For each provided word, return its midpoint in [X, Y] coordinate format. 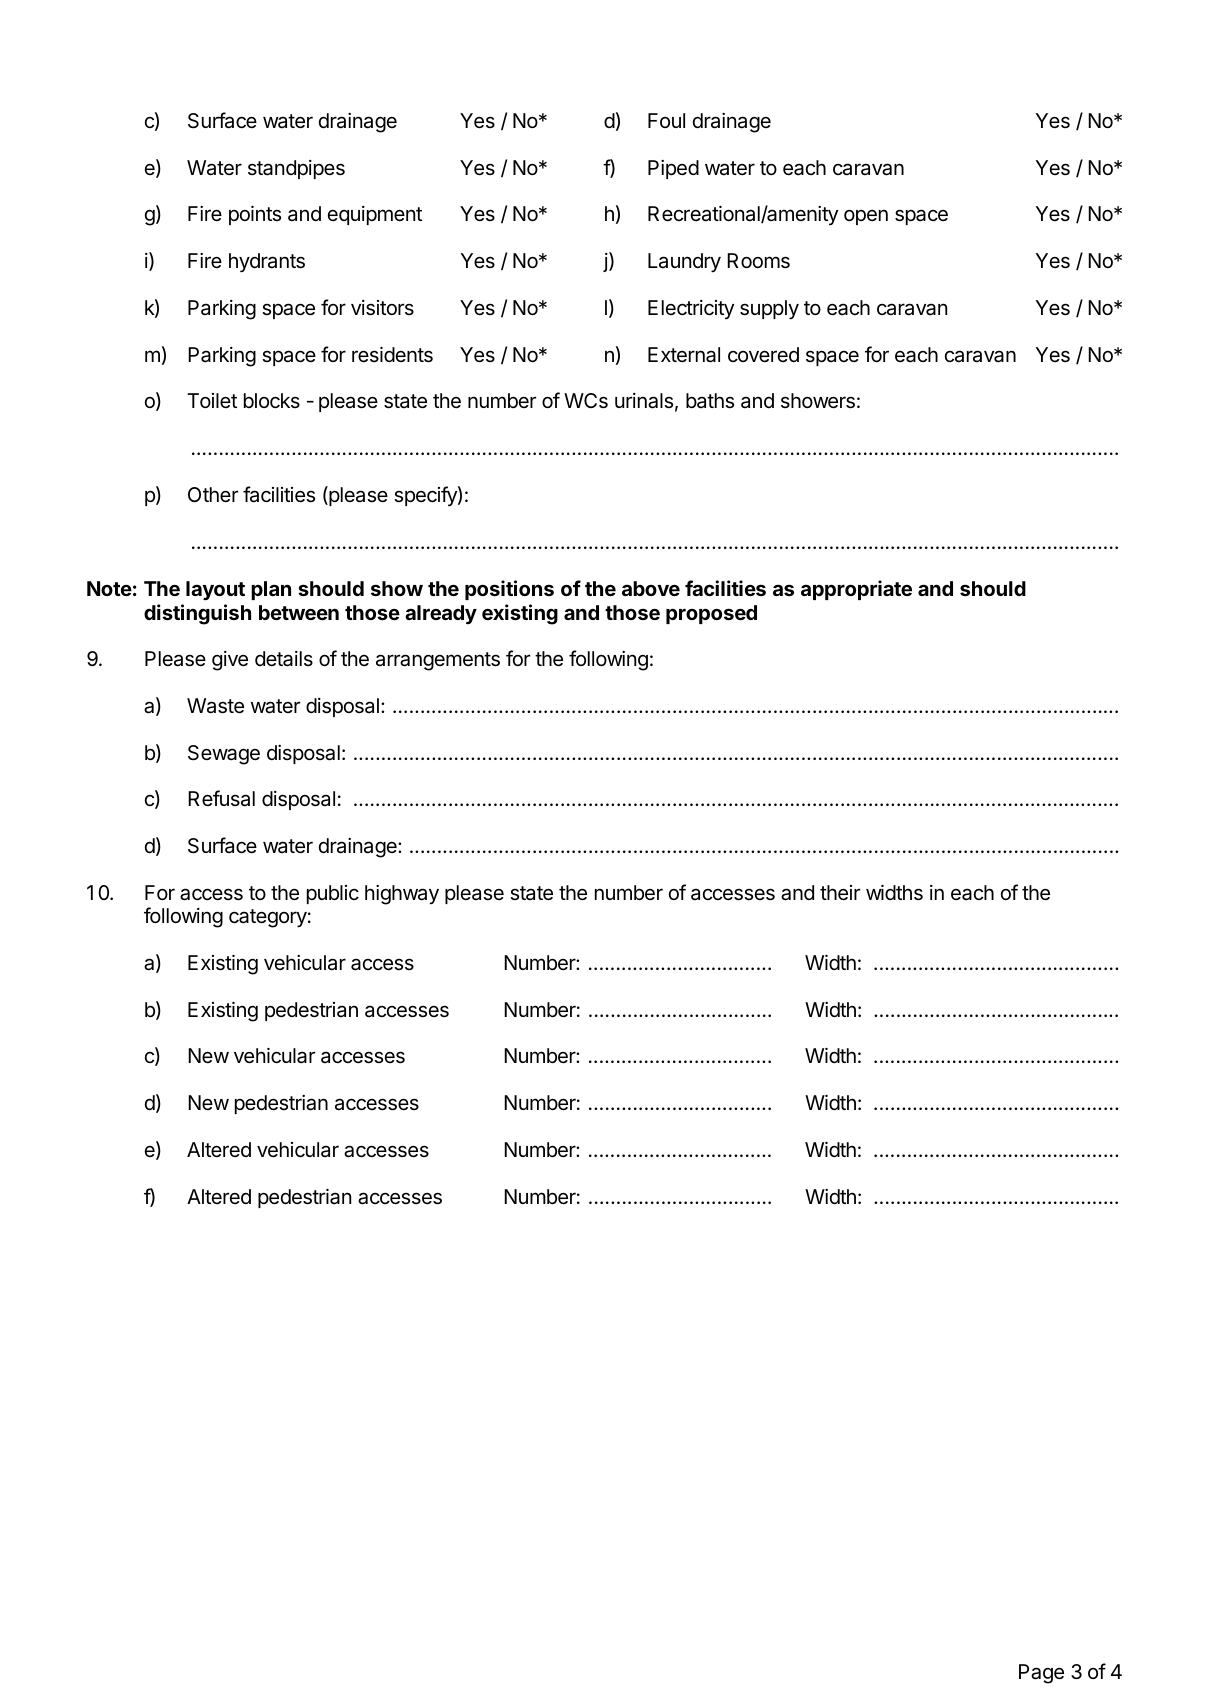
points [255, 215]
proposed [711, 614]
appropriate [856, 590]
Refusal [221, 798]
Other [213, 494]
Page [1041, 1674]
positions [509, 590]
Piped [673, 169]
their [840, 893]
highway [402, 895]
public [333, 894]
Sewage [224, 755]
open [866, 217]
